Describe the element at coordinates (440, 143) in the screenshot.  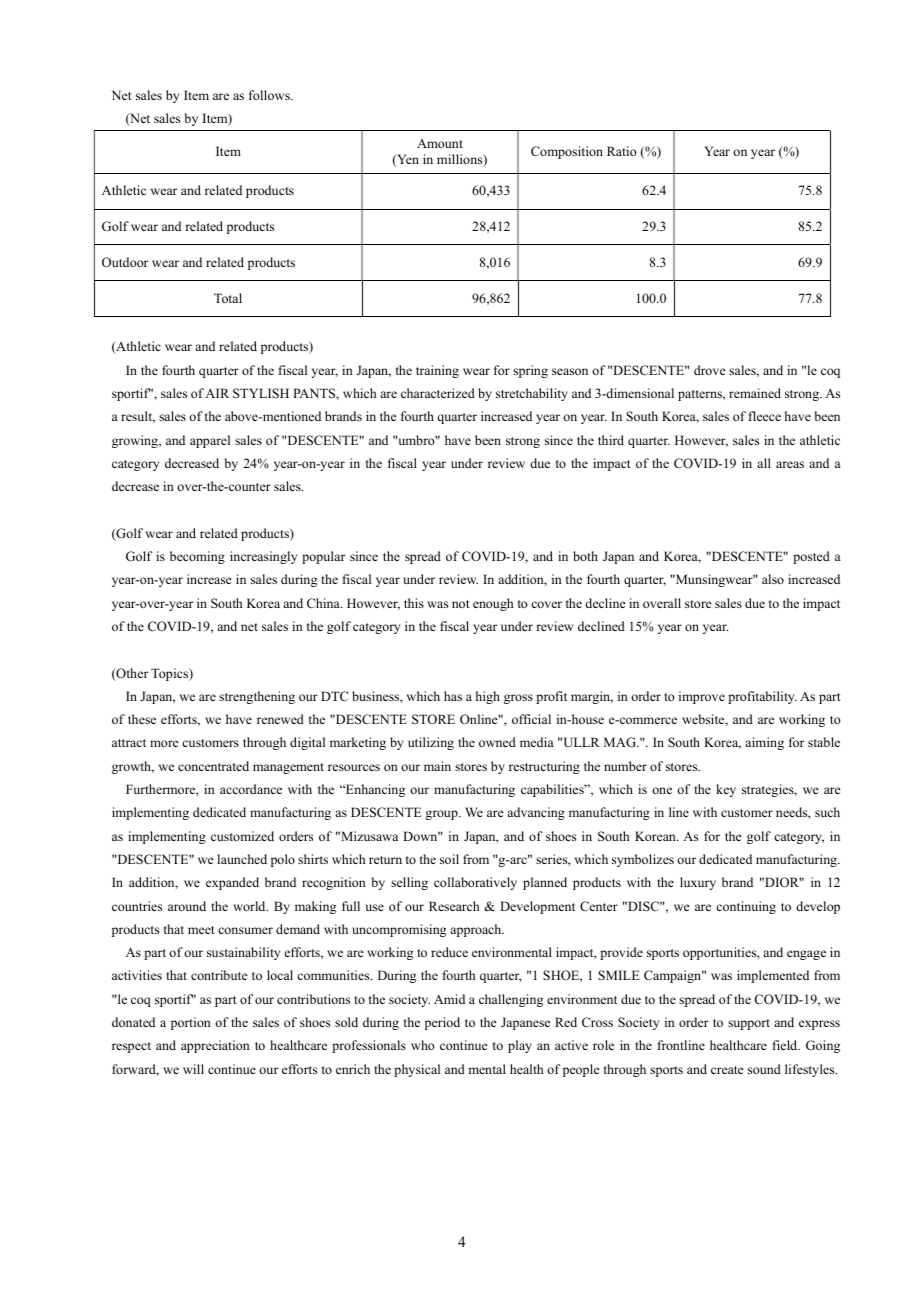
I see `Amount` at that location.
